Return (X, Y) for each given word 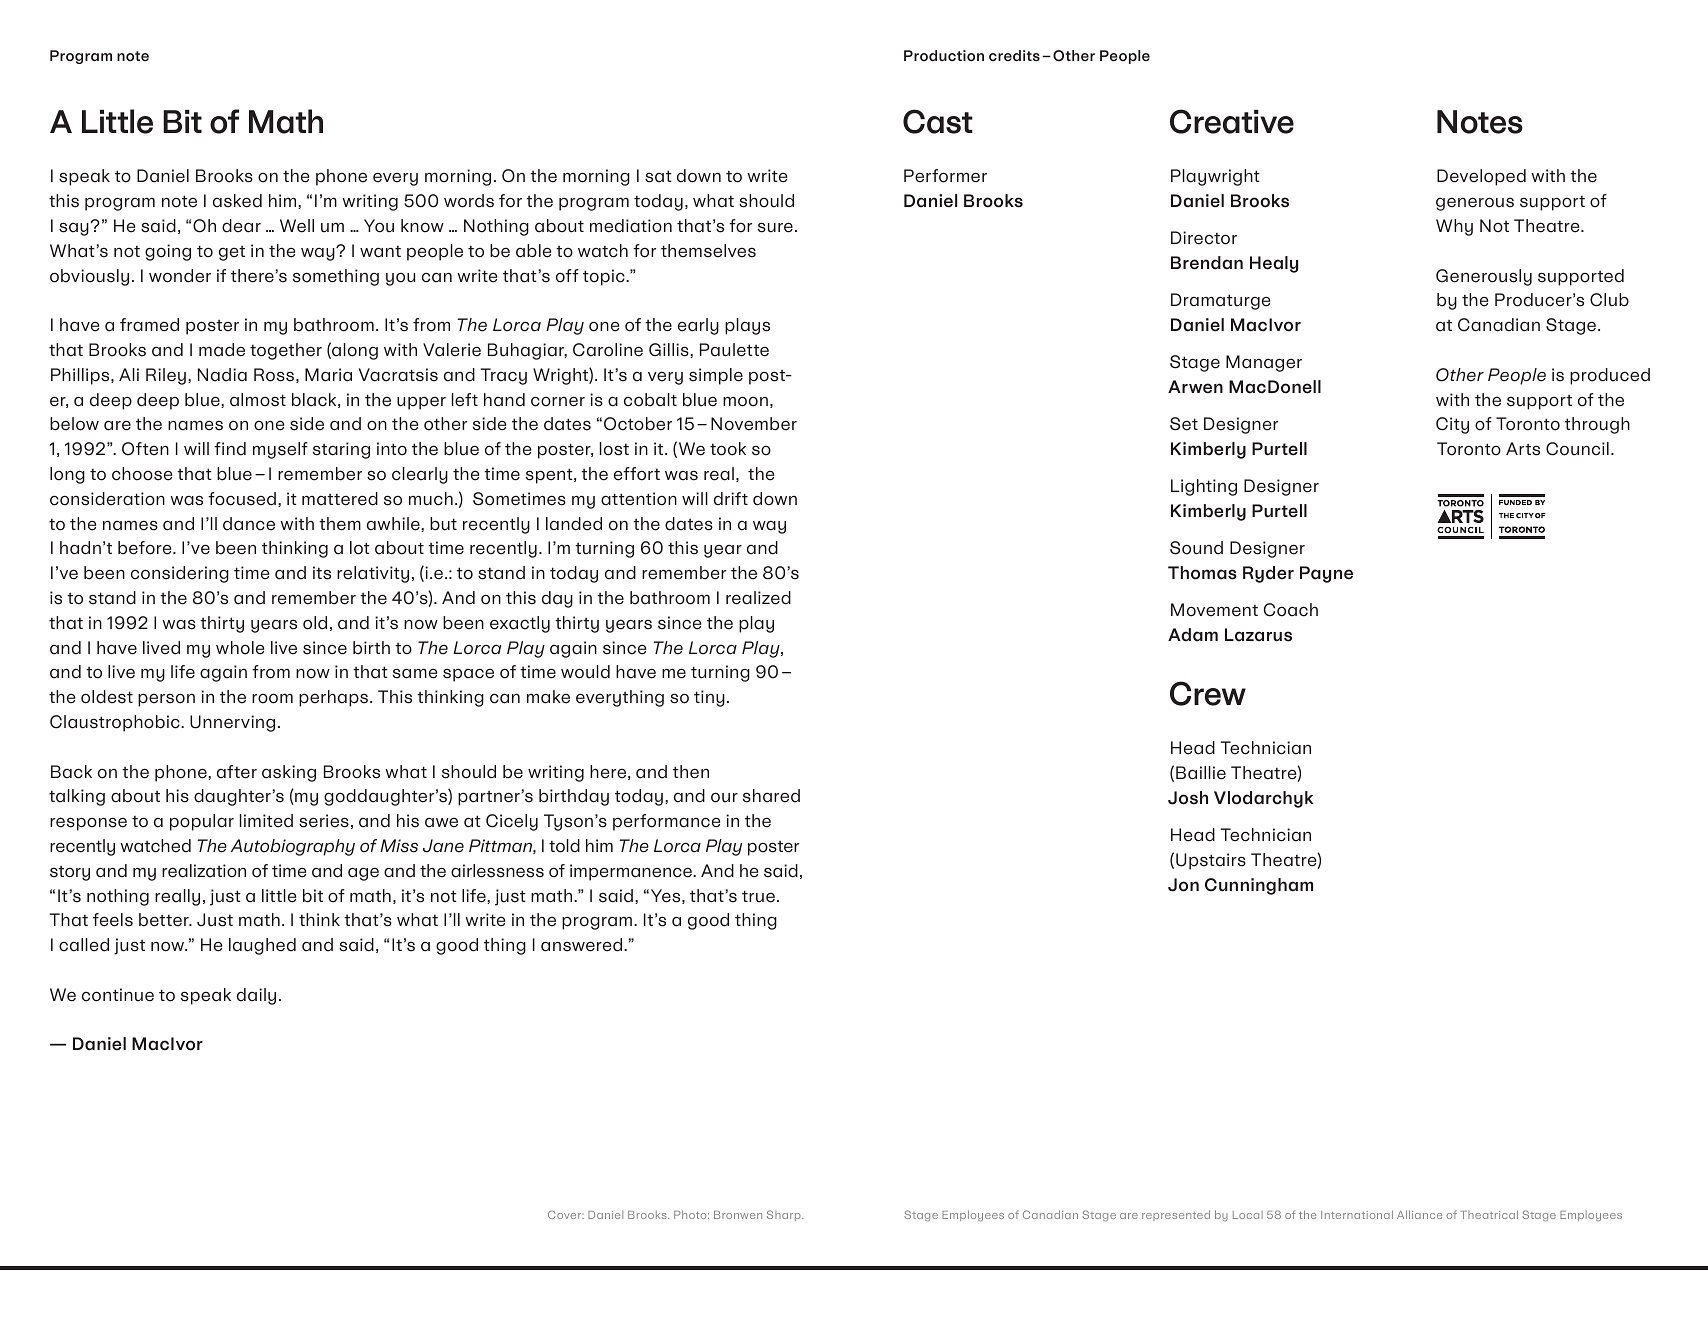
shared (771, 796)
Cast (938, 121)
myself (280, 450)
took (728, 449)
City (1452, 425)
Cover (566, 1214)
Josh (1188, 798)
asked (237, 201)
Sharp (785, 1215)
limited (266, 821)
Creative (1232, 121)
